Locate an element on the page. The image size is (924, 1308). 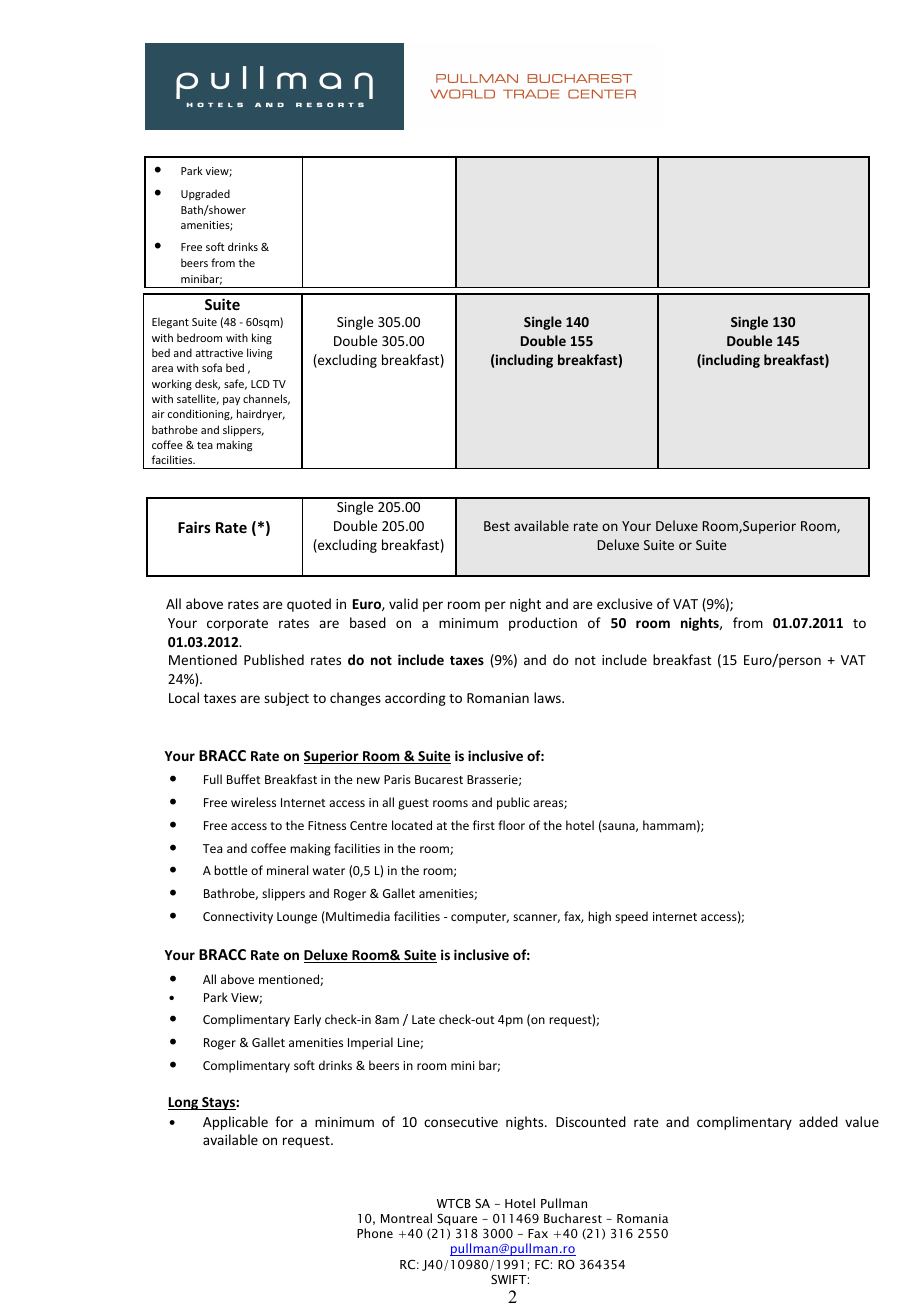
exclusive is located at coordinates (624, 603).
